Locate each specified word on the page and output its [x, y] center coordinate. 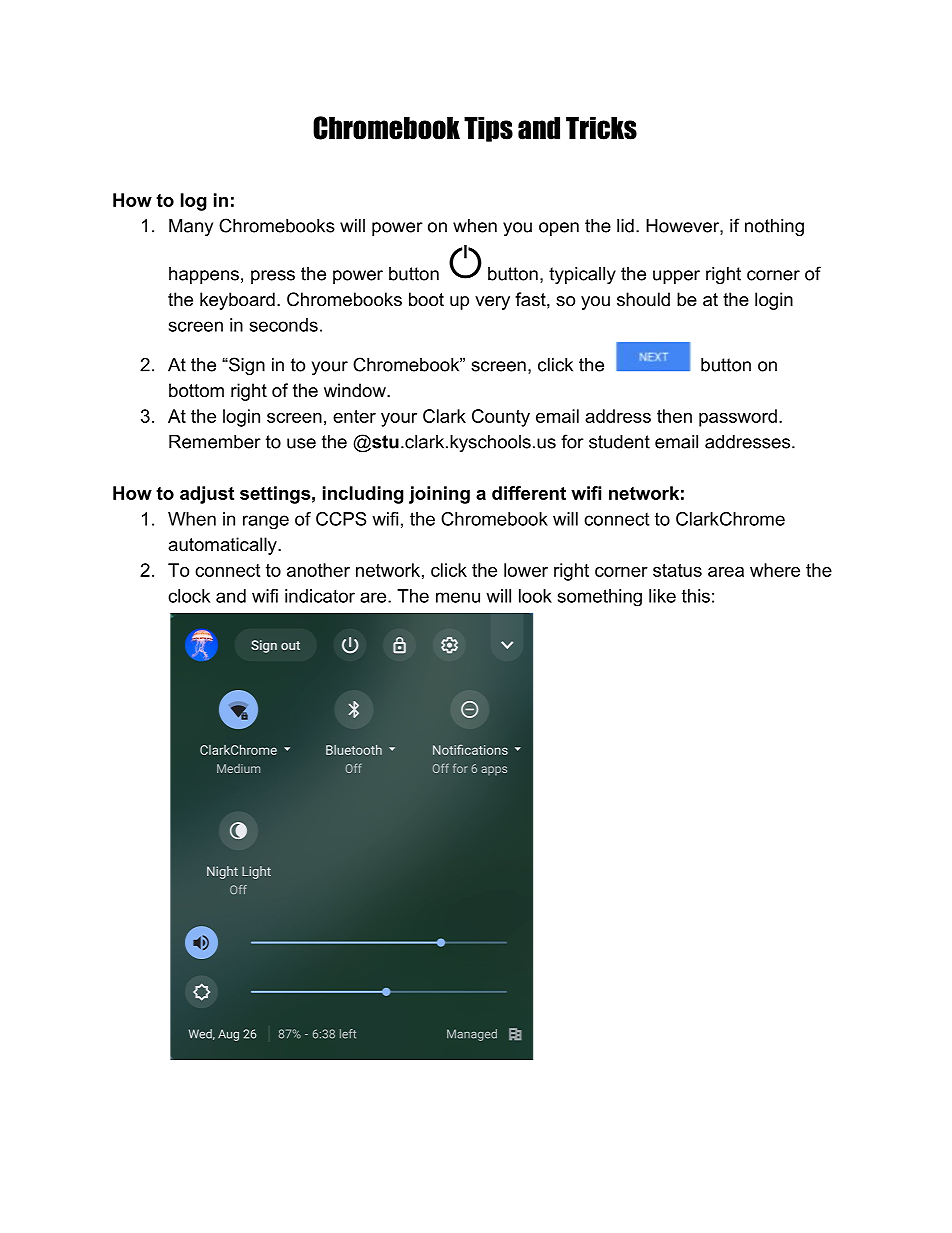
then [674, 416]
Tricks [601, 128]
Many [191, 227]
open [559, 229]
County [501, 418]
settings [275, 495]
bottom [196, 390]
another [318, 570]
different [529, 493]
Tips [488, 129]
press [273, 277]
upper [676, 277]
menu [458, 597]
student [619, 442]
